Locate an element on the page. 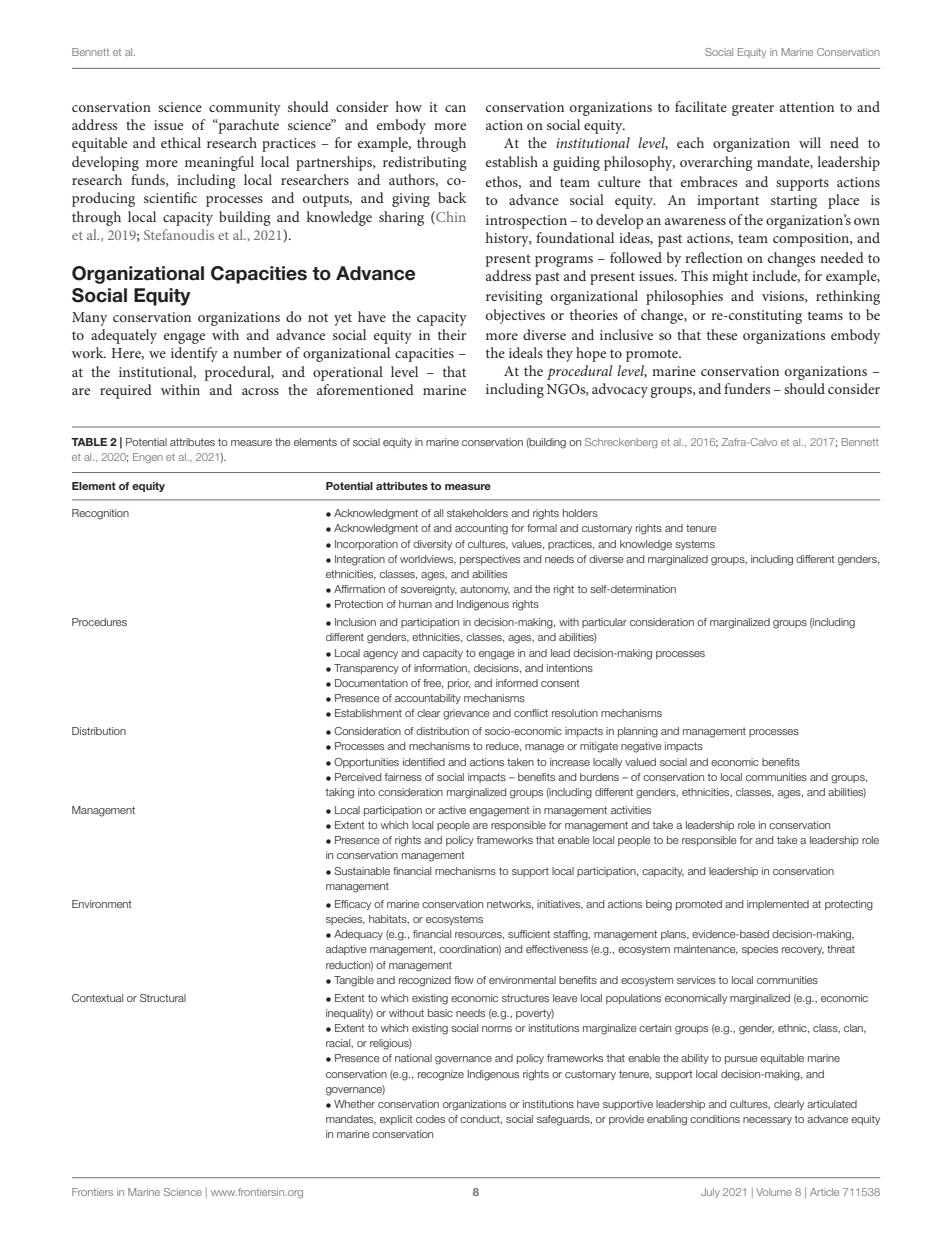 This page has width=952, height=1247. will is located at coordinates (810, 142).
